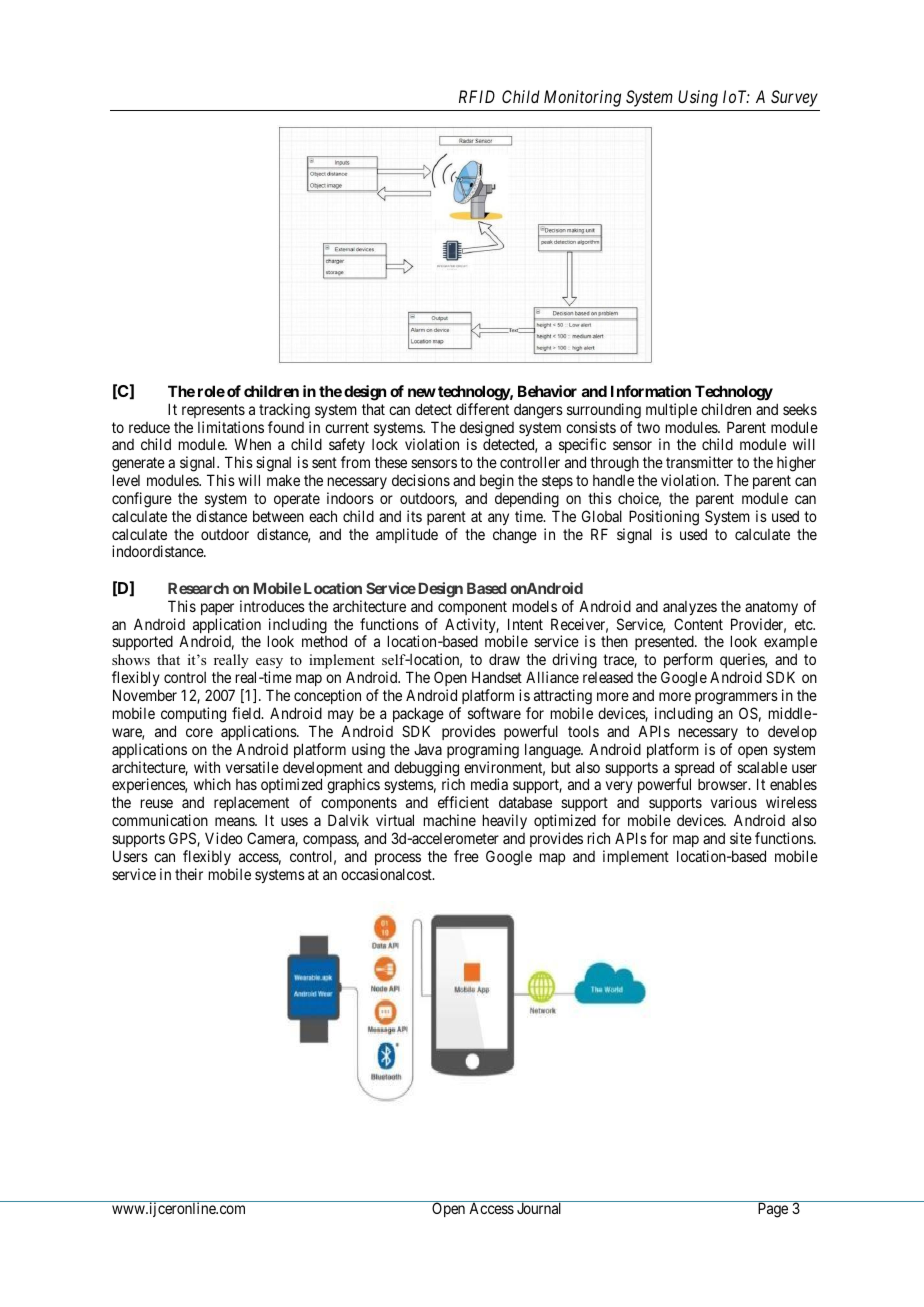  I want to click on draw, so click(504, 659).
